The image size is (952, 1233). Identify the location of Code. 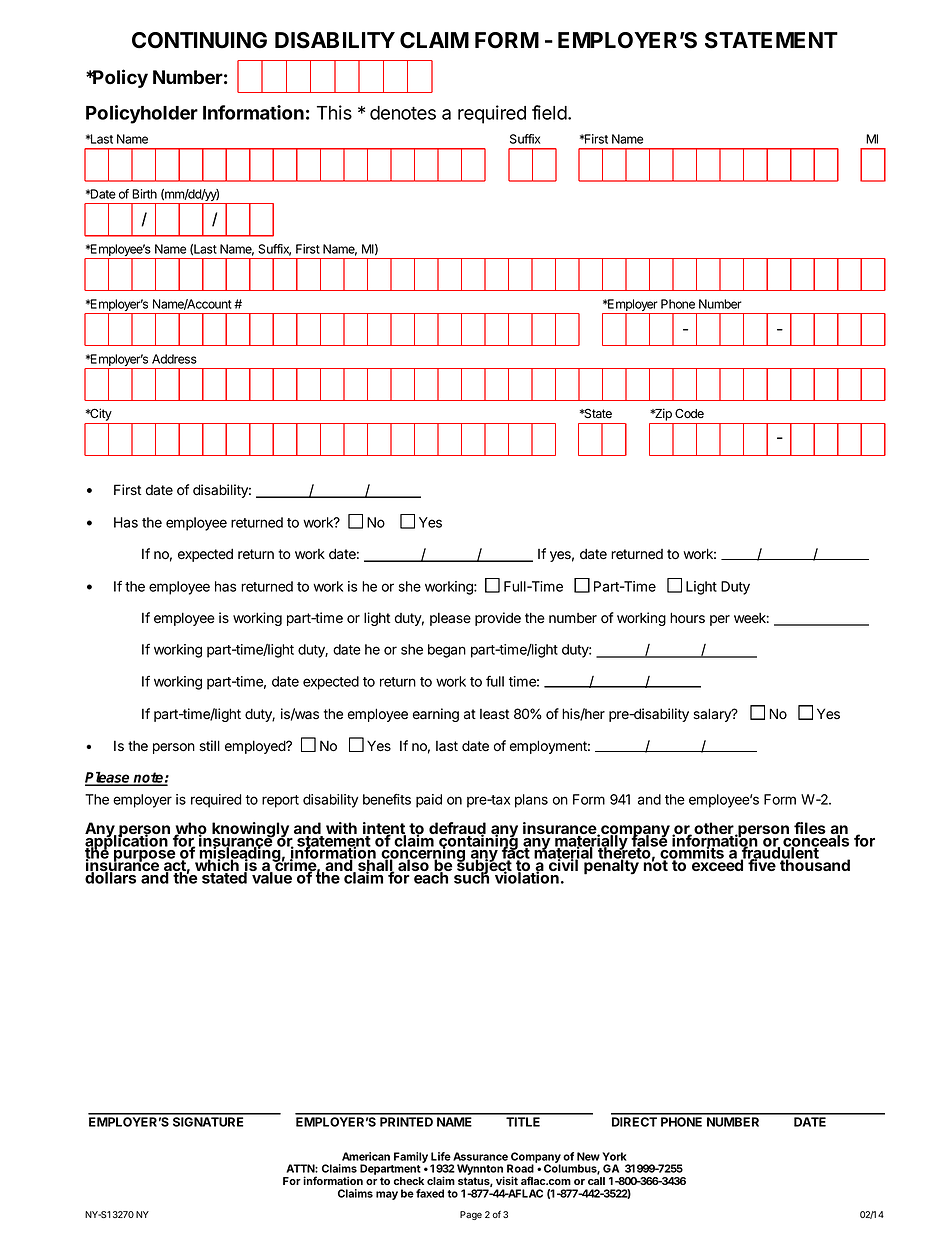
(689, 413).
